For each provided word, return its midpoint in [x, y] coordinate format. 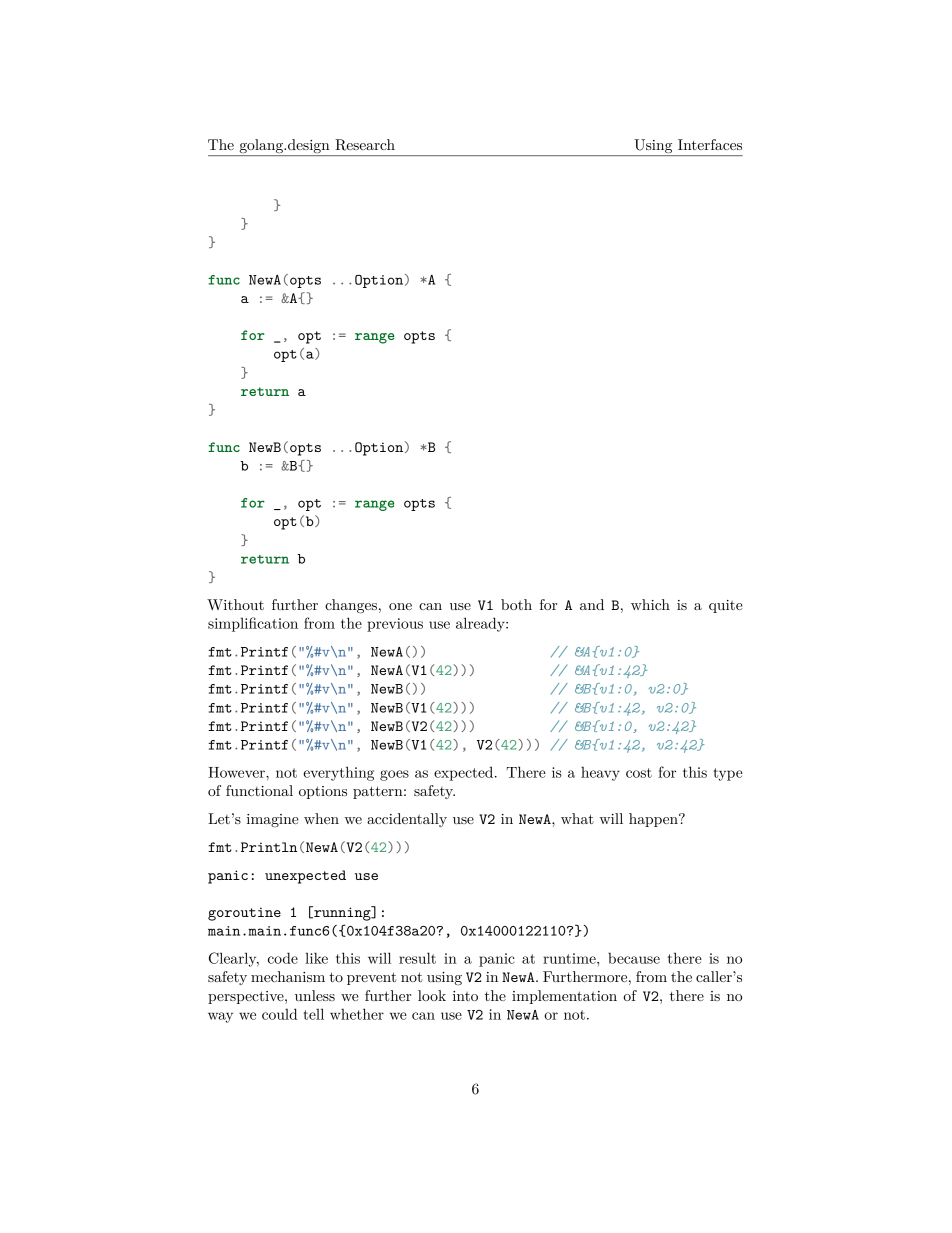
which [650, 604]
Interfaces [710, 144]
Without [235, 604]
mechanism [288, 976]
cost [639, 773]
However [237, 772]
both [516, 604]
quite [726, 606]
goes [394, 775]
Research [365, 145]
